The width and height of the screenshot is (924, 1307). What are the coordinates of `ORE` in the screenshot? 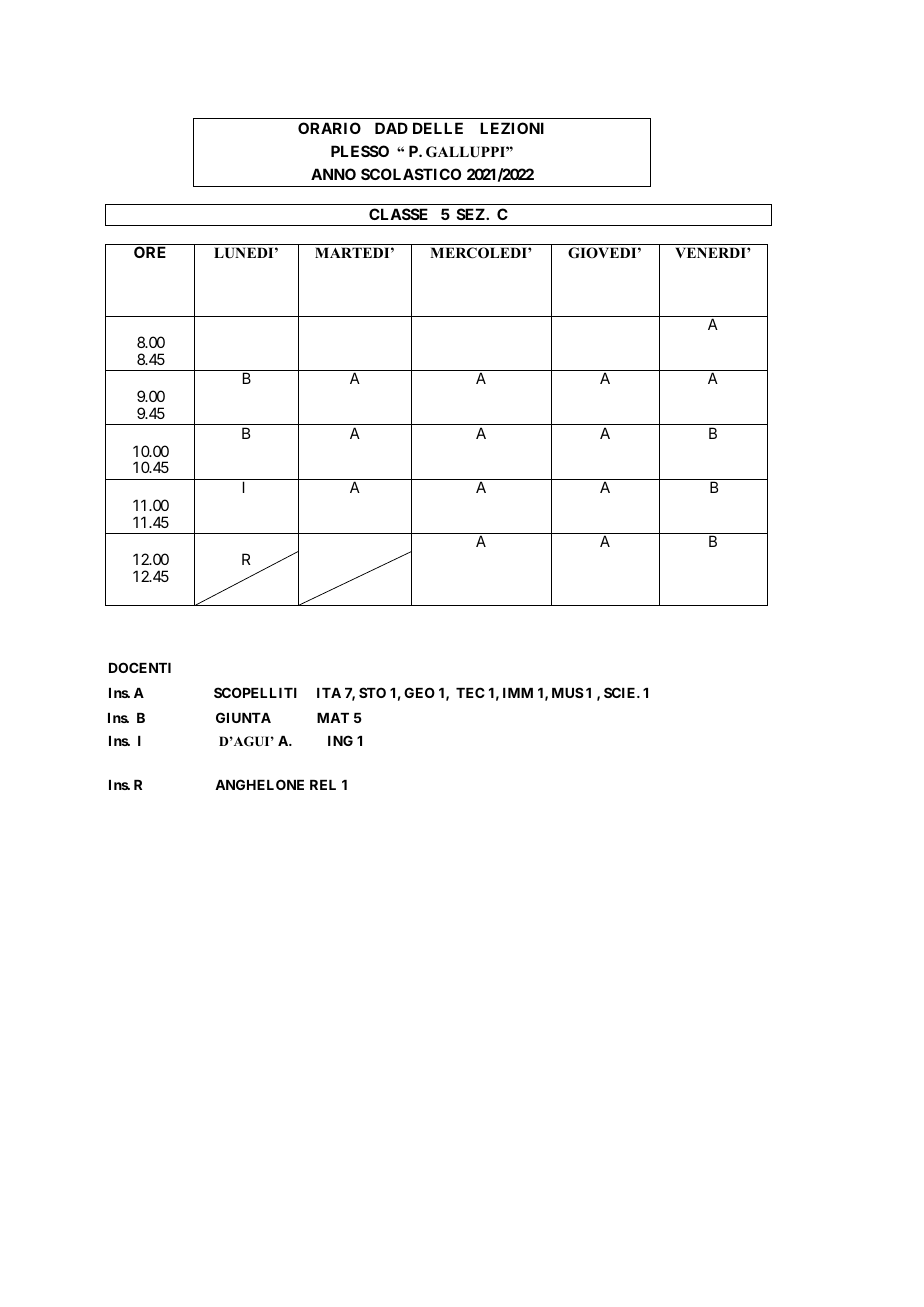 It's located at (150, 252).
